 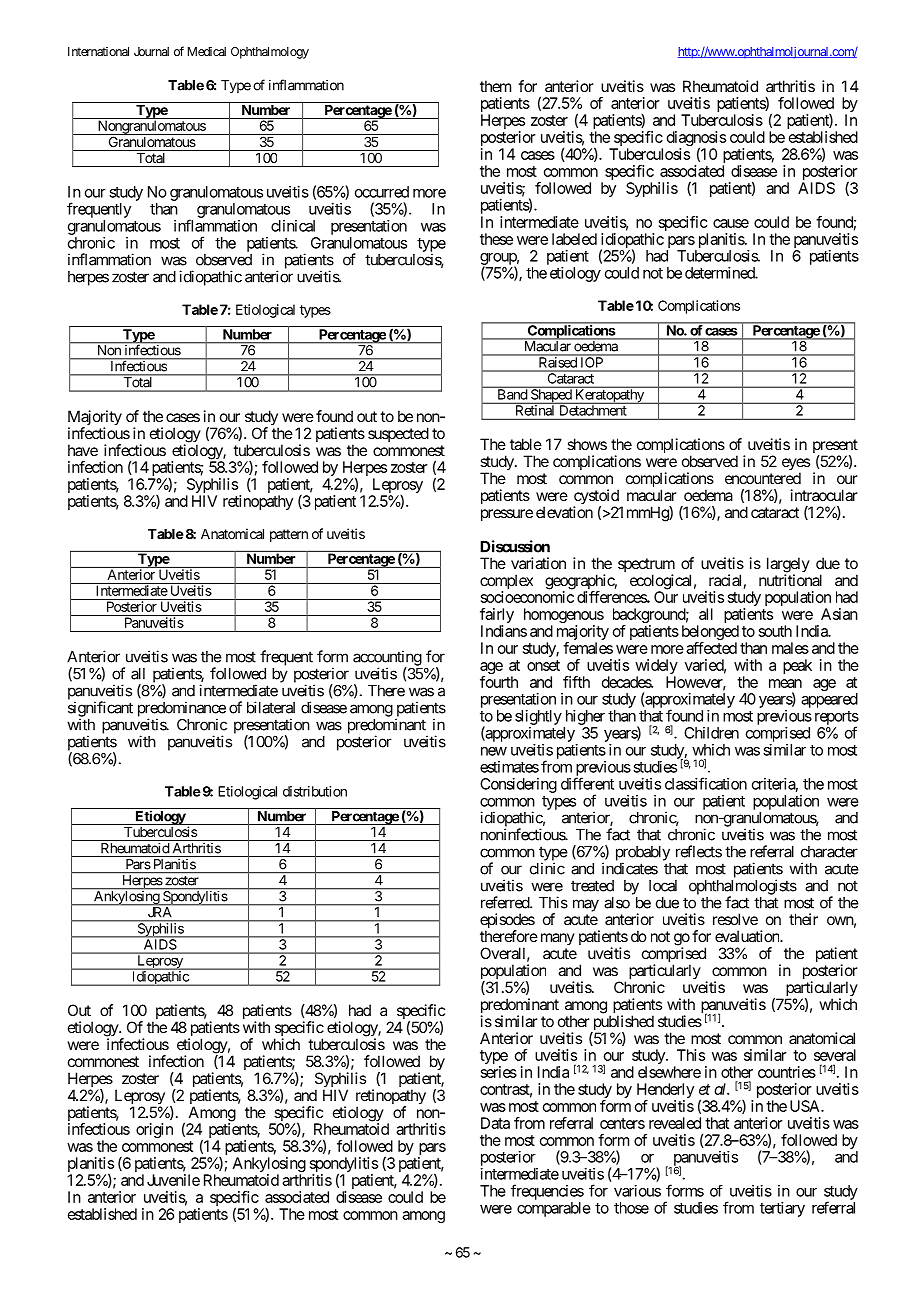 I want to click on Medical, so click(x=207, y=51).
